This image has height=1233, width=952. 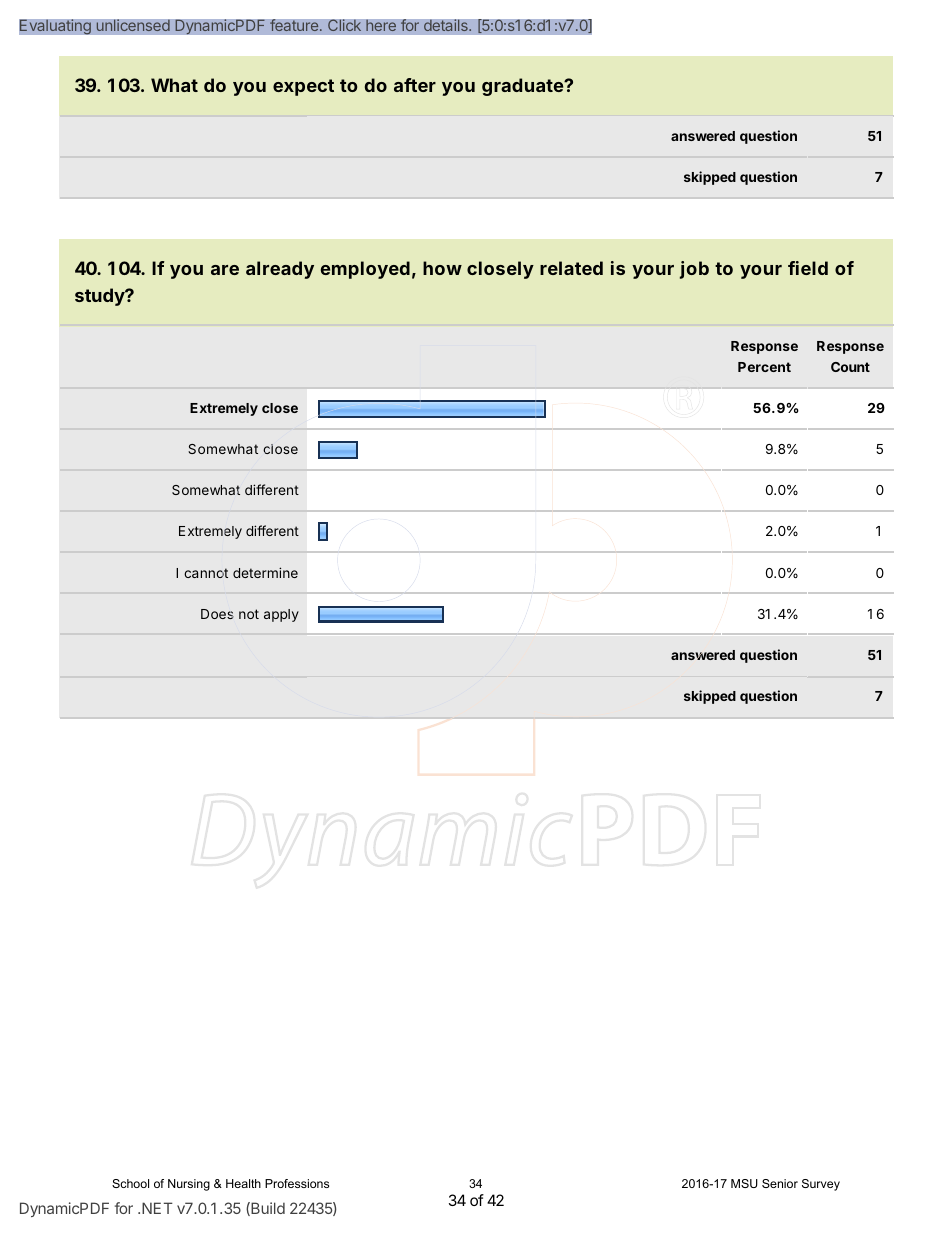 What do you see at coordinates (523, 87) in the image?
I see `graduate` at bounding box center [523, 87].
